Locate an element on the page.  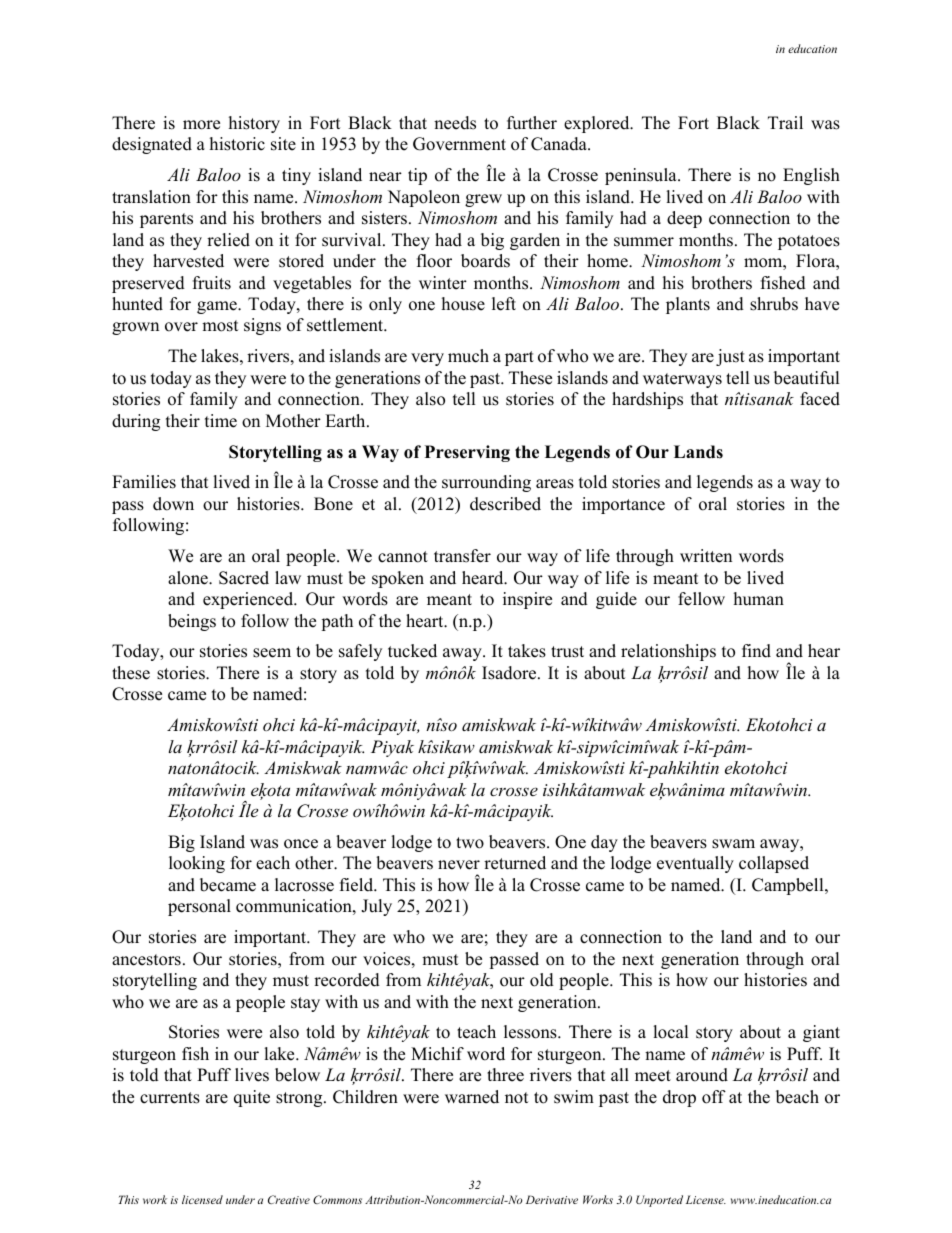
Creative is located at coordinates (289, 1199).
